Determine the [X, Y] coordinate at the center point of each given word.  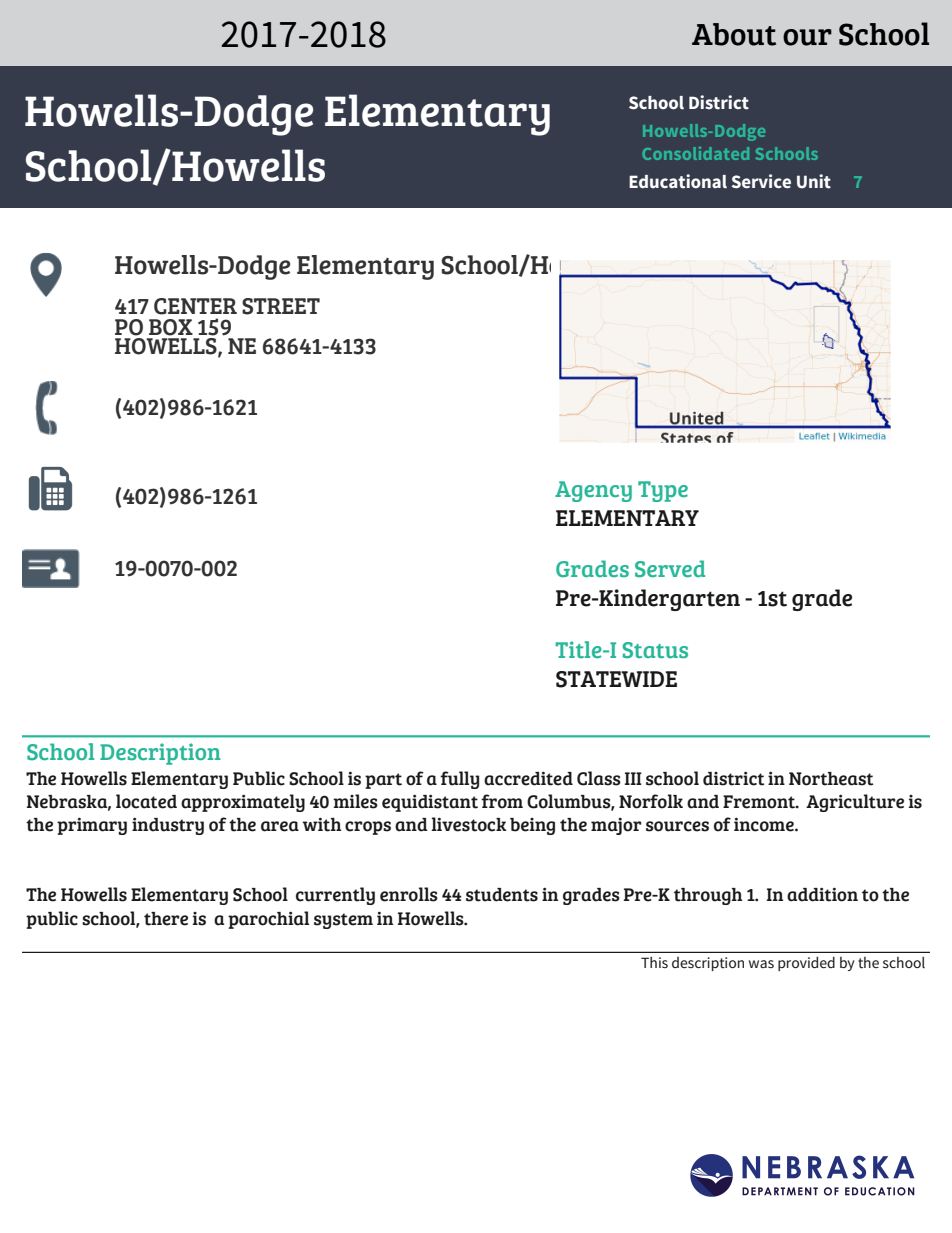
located [146, 801]
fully [459, 780]
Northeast [831, 779]
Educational [678, 181]
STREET [281, 306]
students [502, 895]
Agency [593, 491]
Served [670, 569]
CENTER [195, 306]
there [166, 919]
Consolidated [696, 153]
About [734, 34]
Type [663, 491]
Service [761, 181]
